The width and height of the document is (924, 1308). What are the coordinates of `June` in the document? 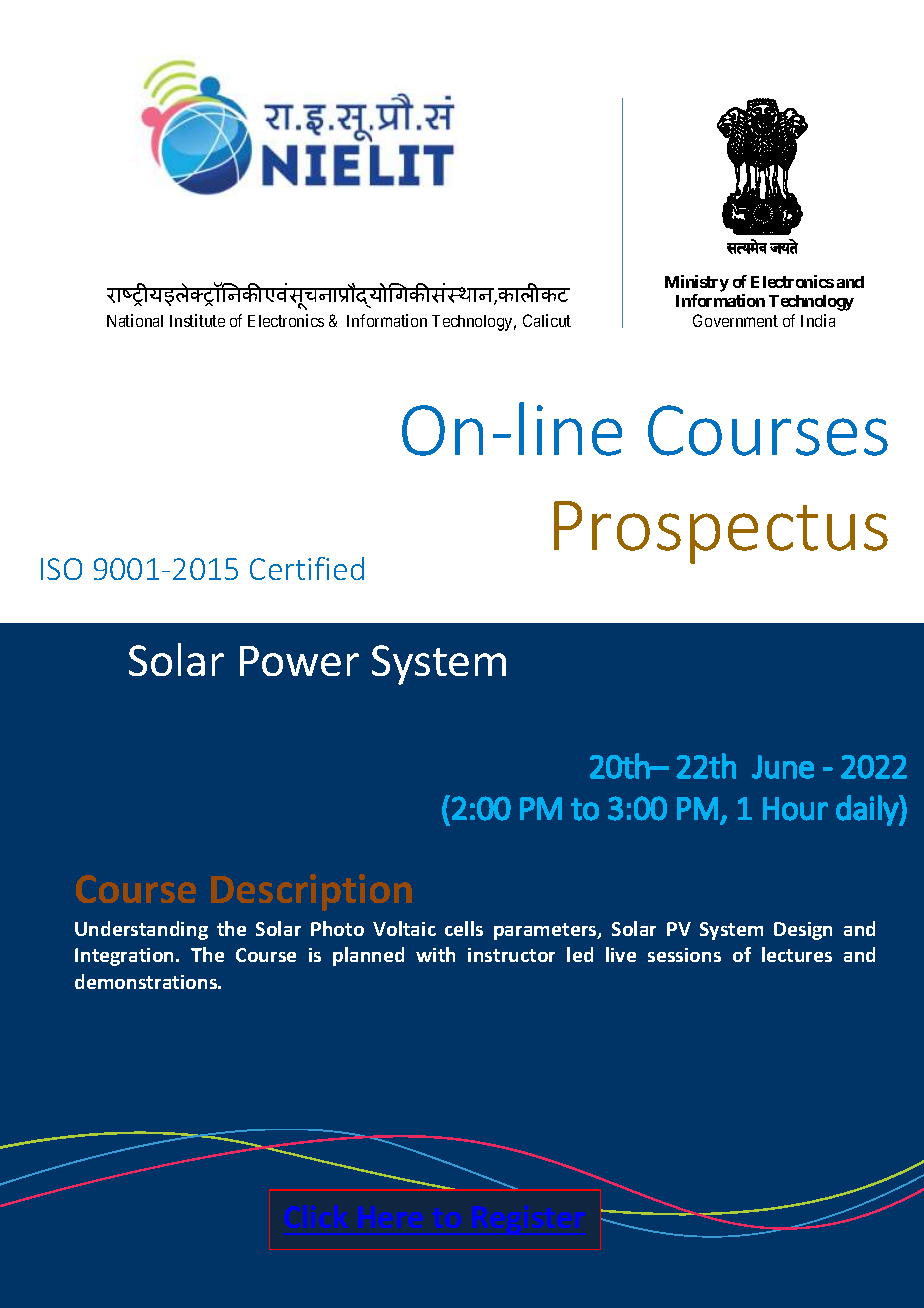 It's located at (783, 767).
